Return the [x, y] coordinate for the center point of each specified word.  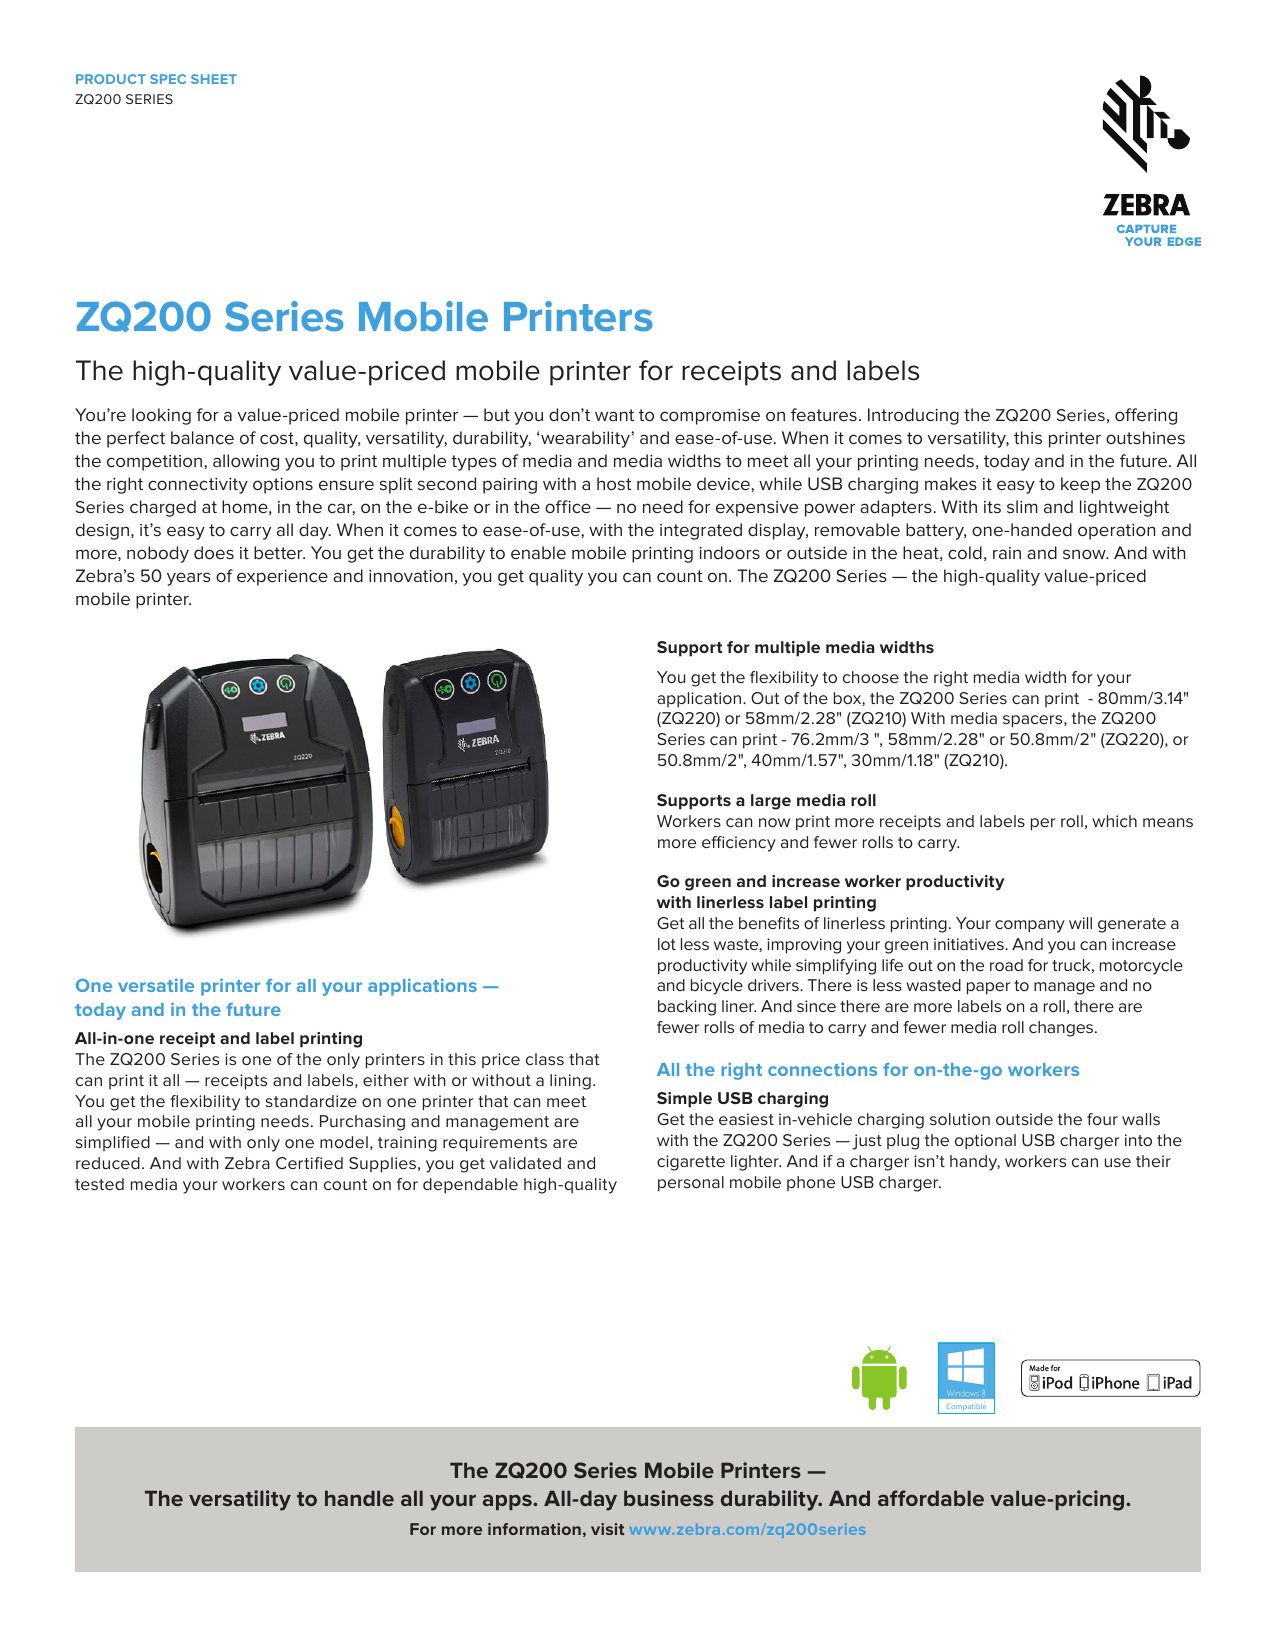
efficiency [739, 844]
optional [985, 1142]
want [614, 415]
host [614, 483]
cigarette [691, 1163]
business [669, 1498]
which [1114, 821]
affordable [931, 1498]
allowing [246, 462]
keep [1080, 485]
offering [1146, 416]
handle [359, 1498]
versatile [156, 985]
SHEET [214, 79]
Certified [309, 1163]
